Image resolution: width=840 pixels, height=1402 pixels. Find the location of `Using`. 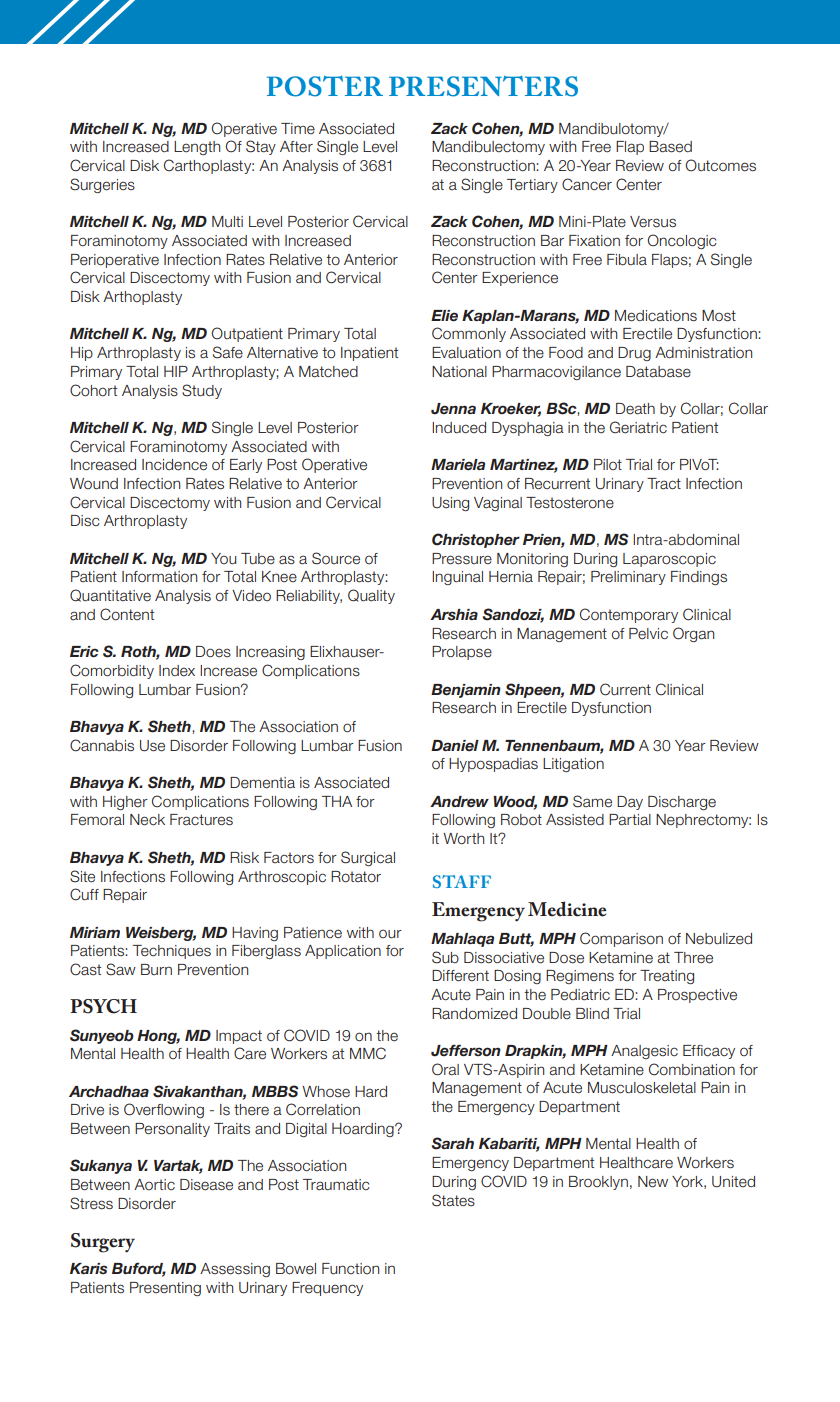

Using is located at coordinates (450, 504).
